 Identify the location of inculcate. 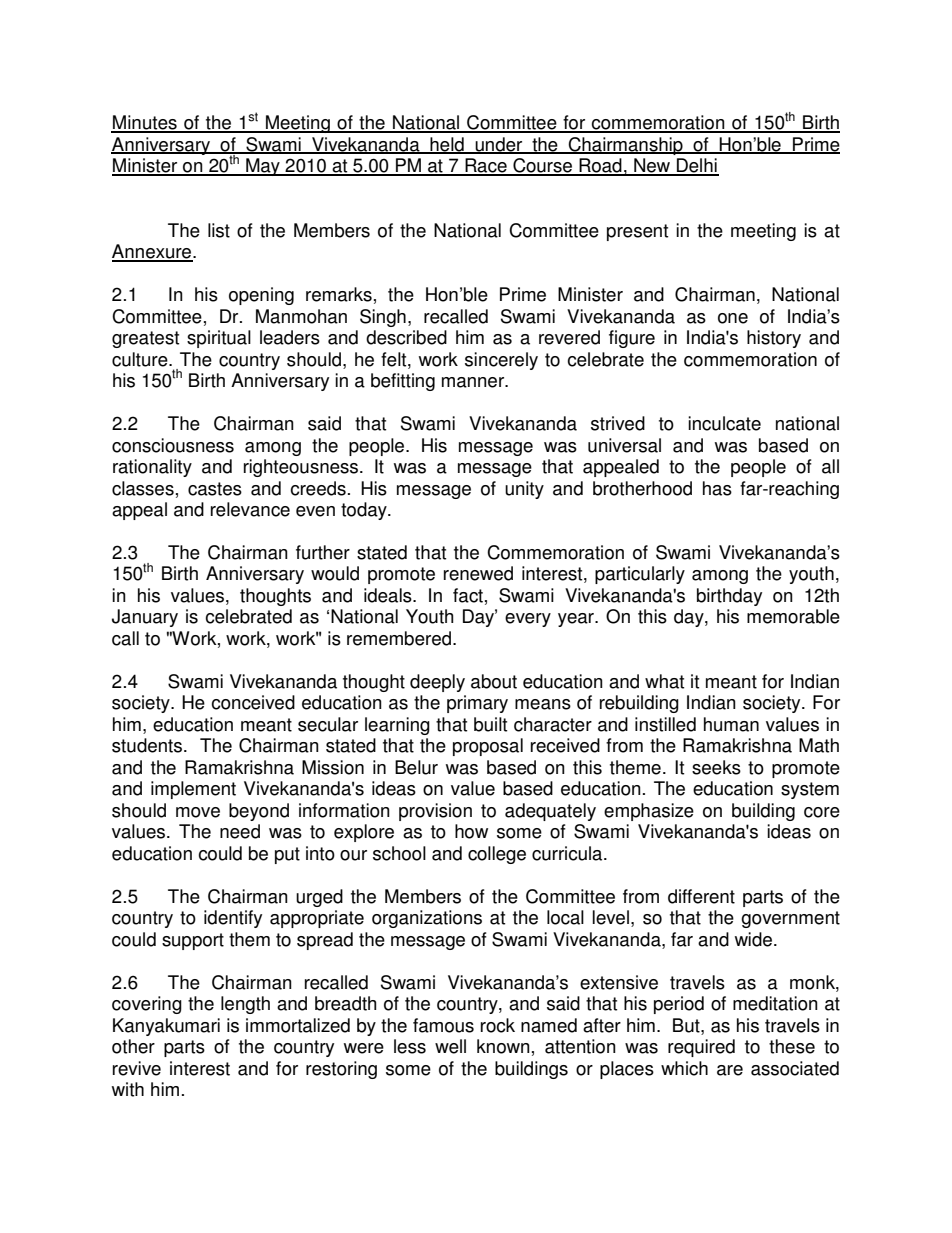
(724, 423).
